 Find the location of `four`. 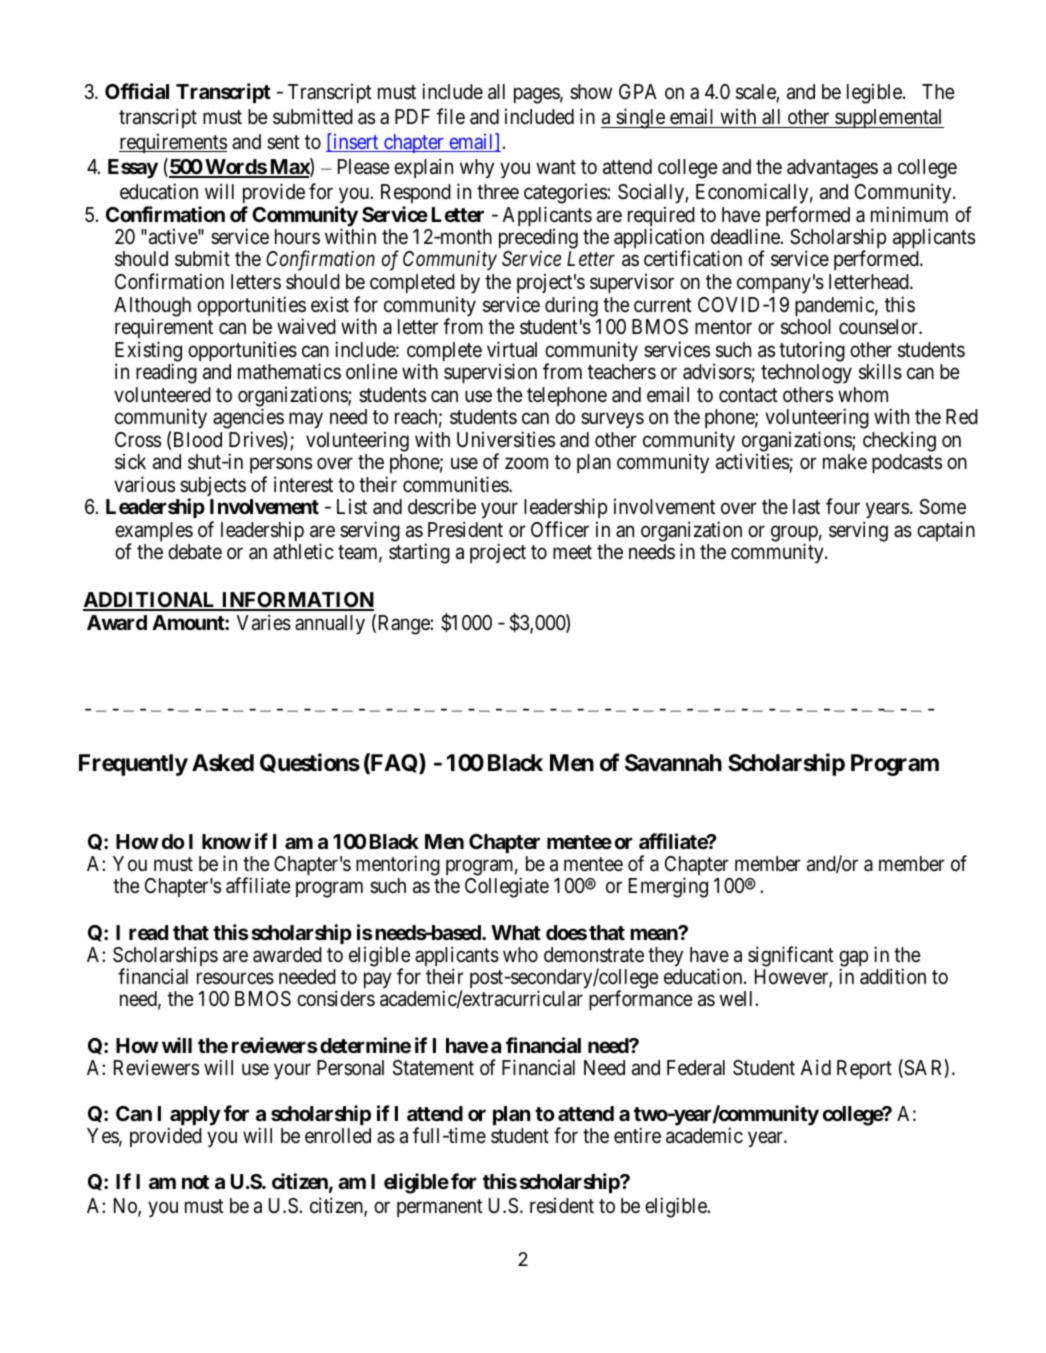

four is located at coordinates (843, 506).
